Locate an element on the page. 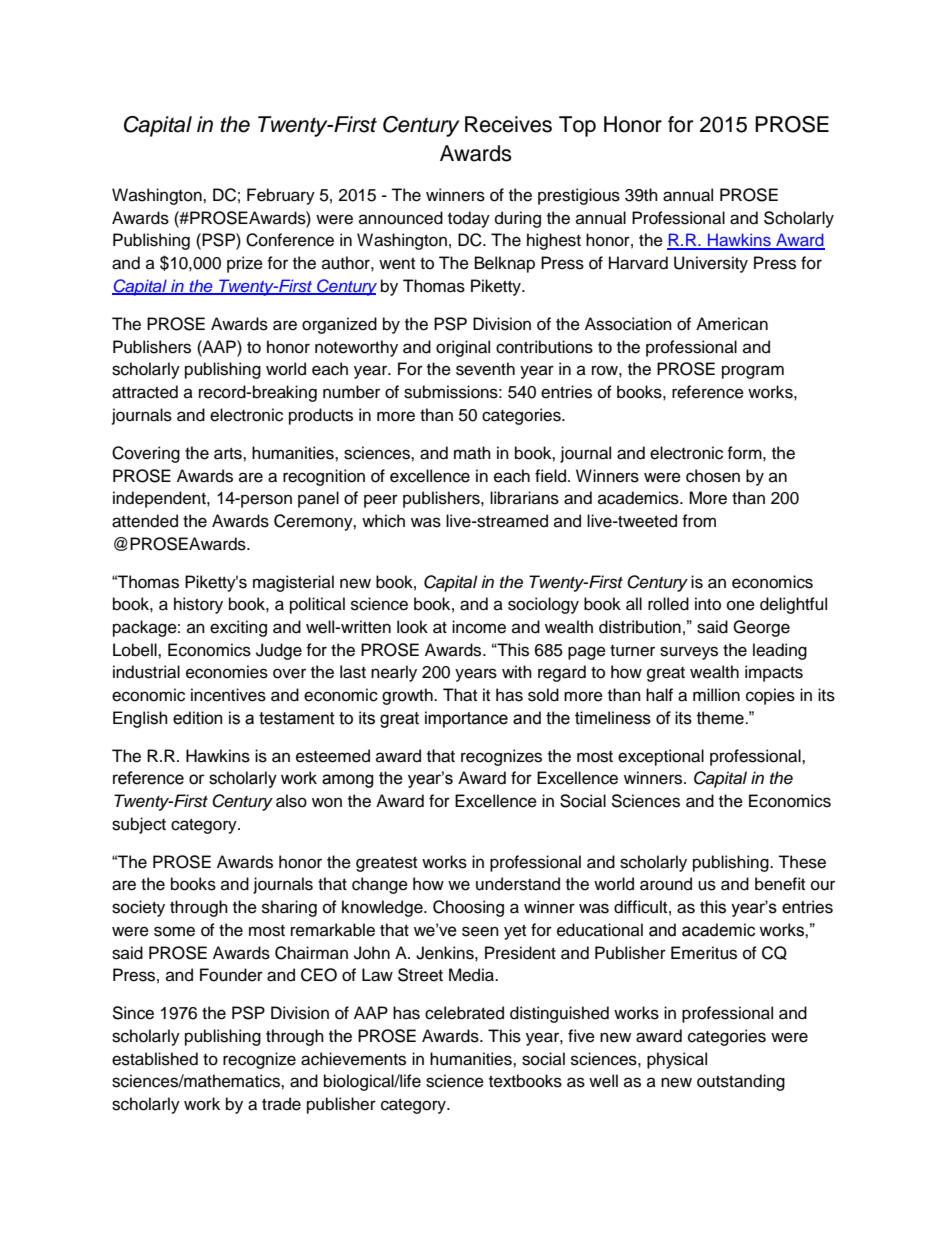  Top is located at coordinates (577, 126).
